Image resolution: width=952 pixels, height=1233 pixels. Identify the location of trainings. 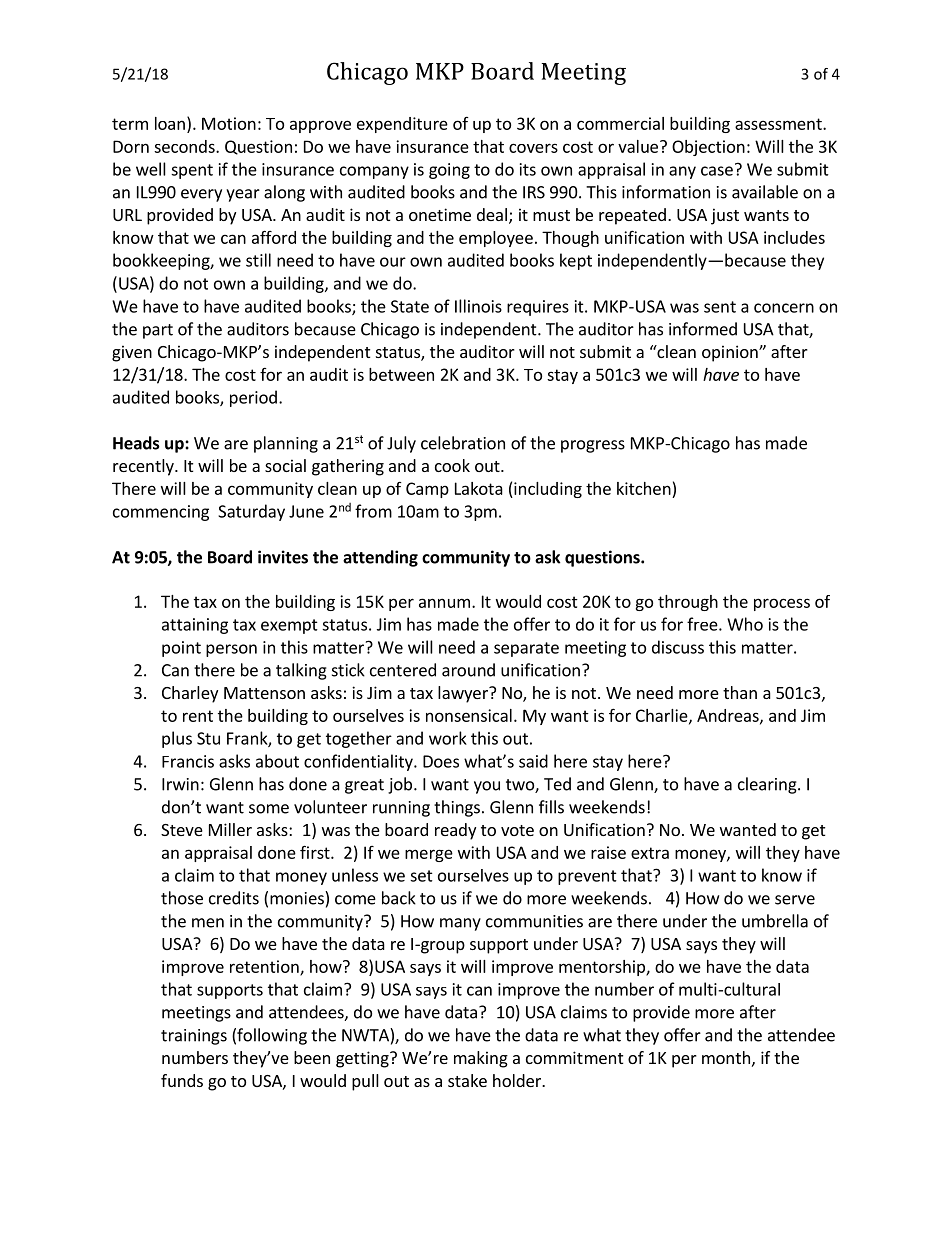
(194, 1037).
